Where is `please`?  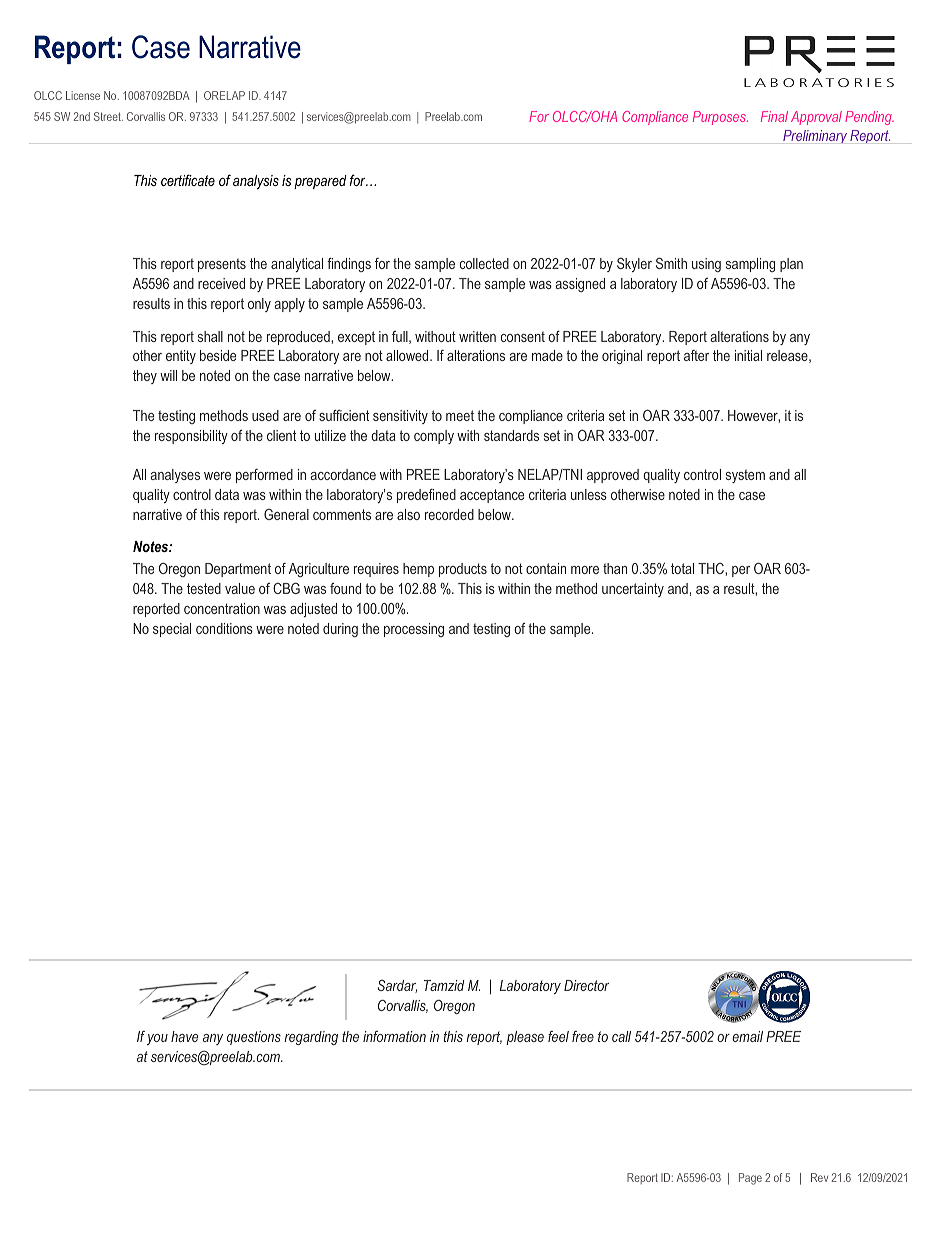 please is located at coordinates (525, 1038).
